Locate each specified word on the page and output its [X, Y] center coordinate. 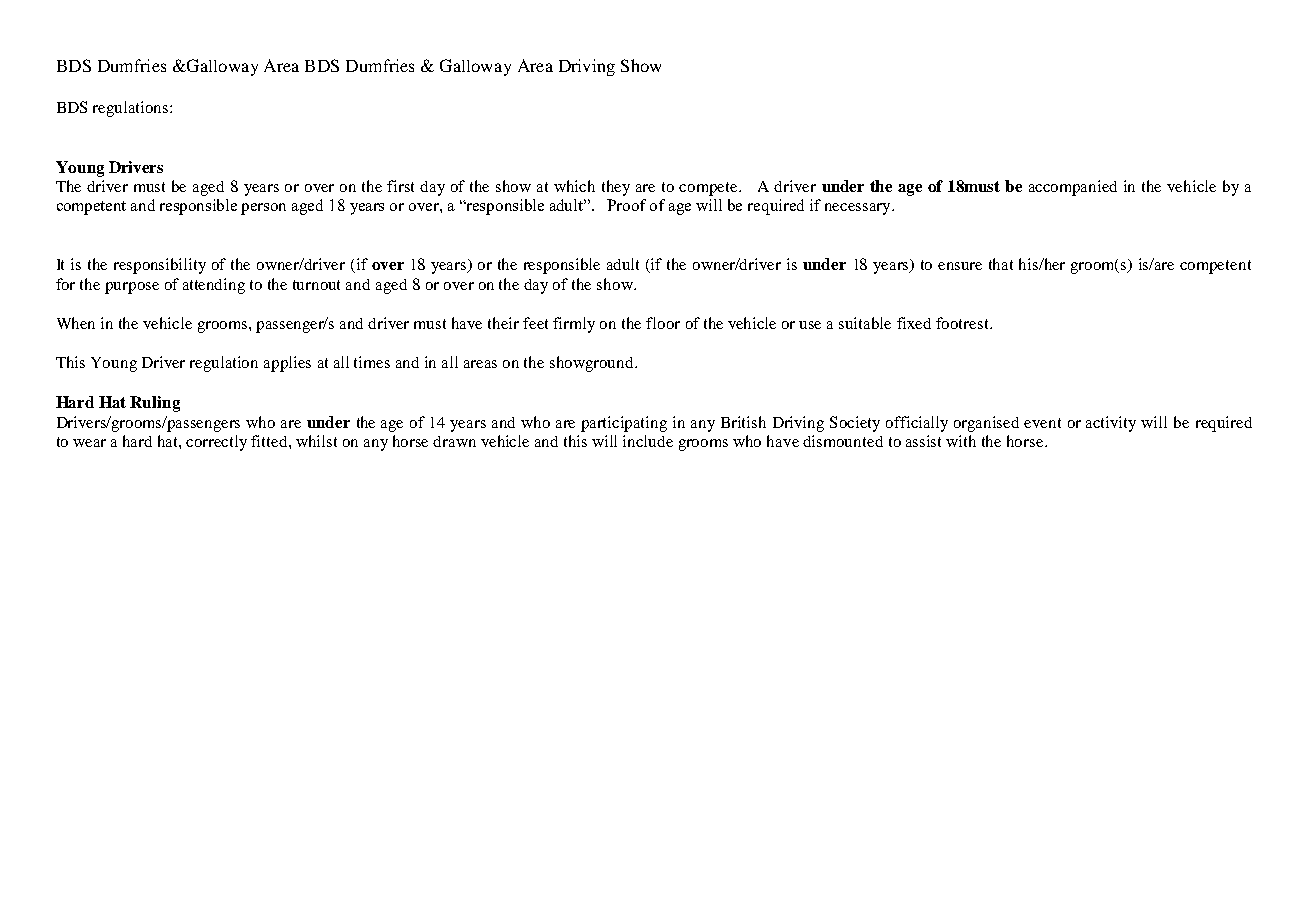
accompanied [1073, 188]
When [76, 323]
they [616, 188]
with [961, 441]
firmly [574, 325]
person [263, 209]
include [648, 441]
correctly [216, 443]
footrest [963, 323]
